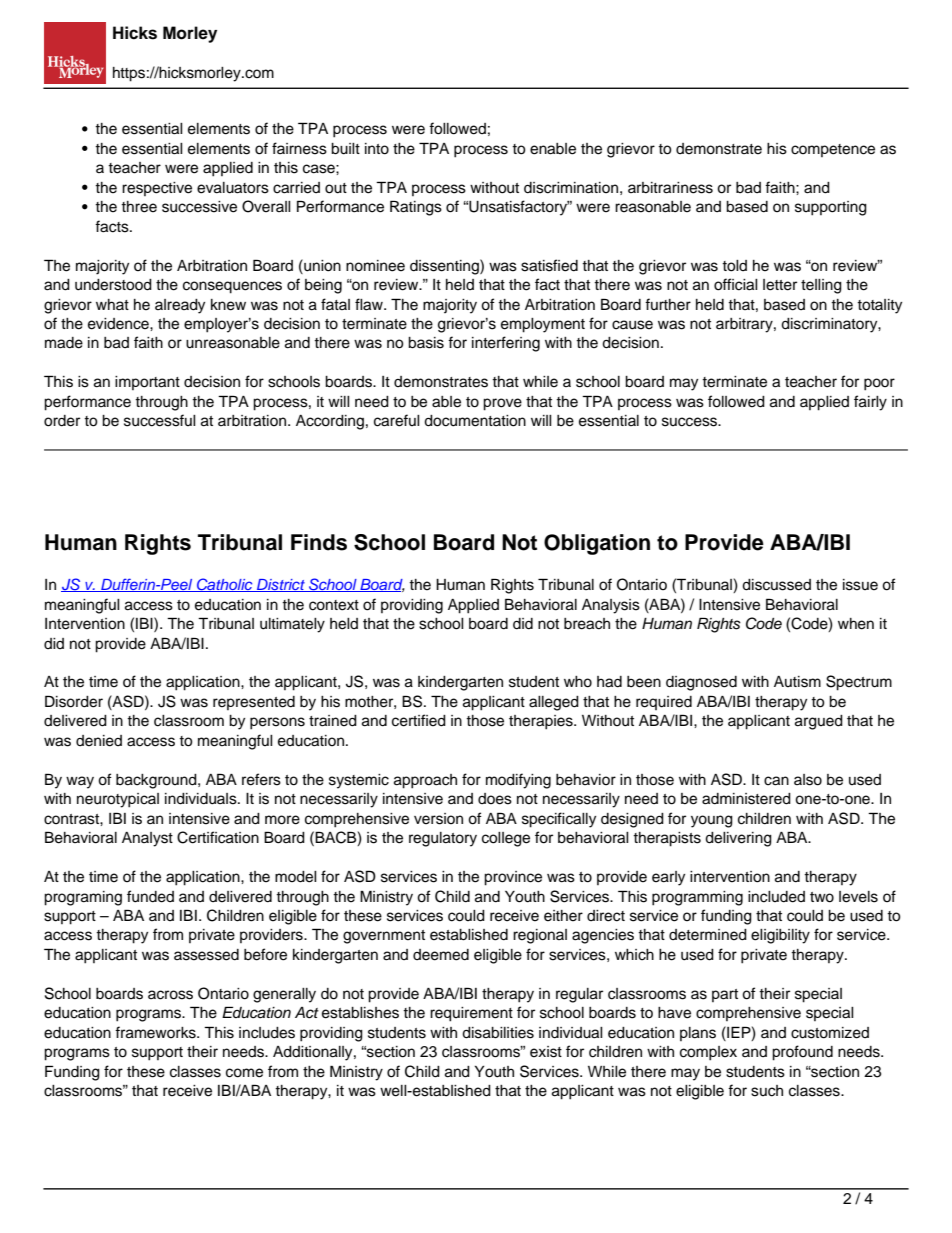 Image resolution: width=952 pixels, height=1233 pixels. What do you see at coordinates (475, 421) in the screenshot?
I see `documentation` at bounding box center [475, 421].
